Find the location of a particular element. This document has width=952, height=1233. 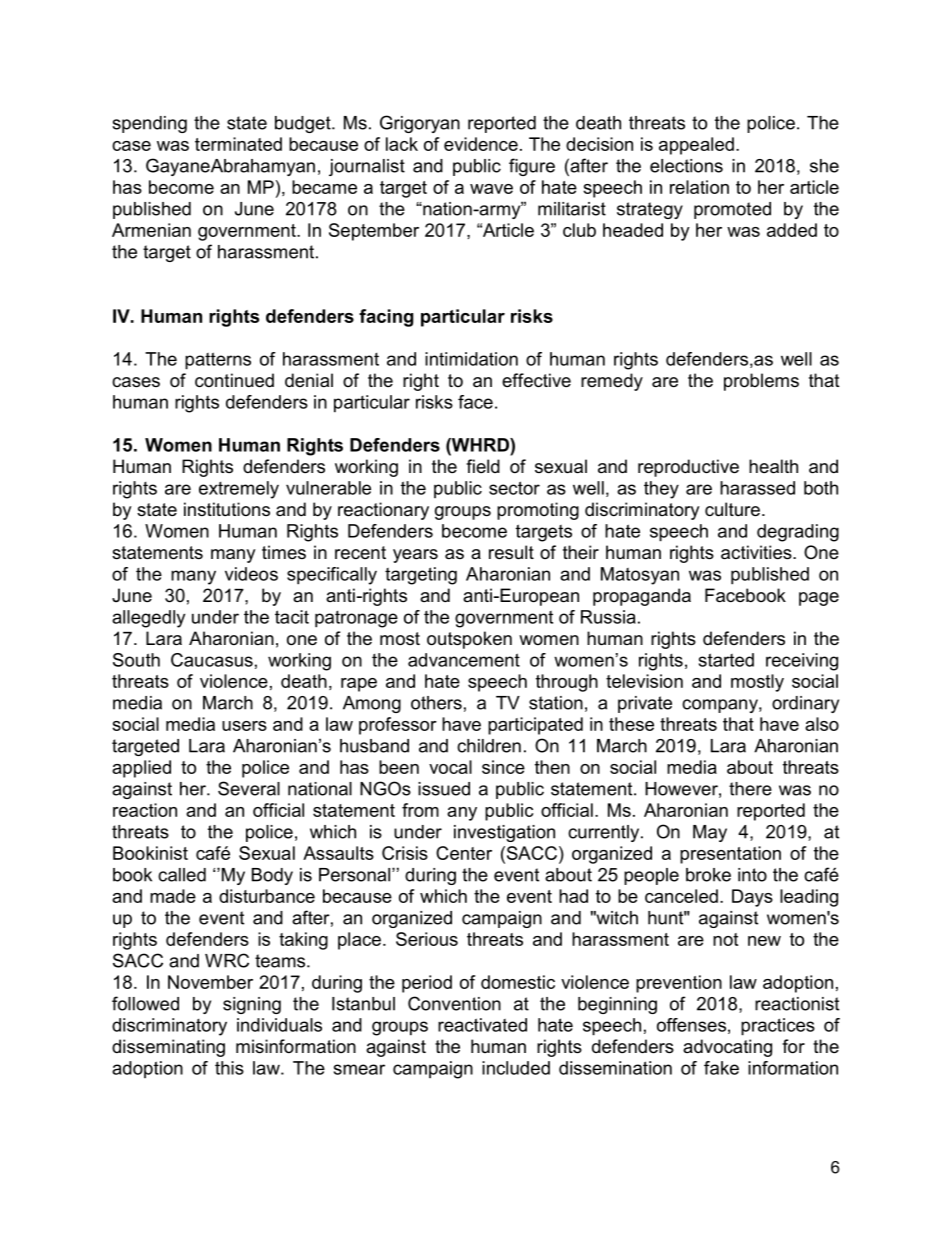

continued is located at coordinates (234, 380).
